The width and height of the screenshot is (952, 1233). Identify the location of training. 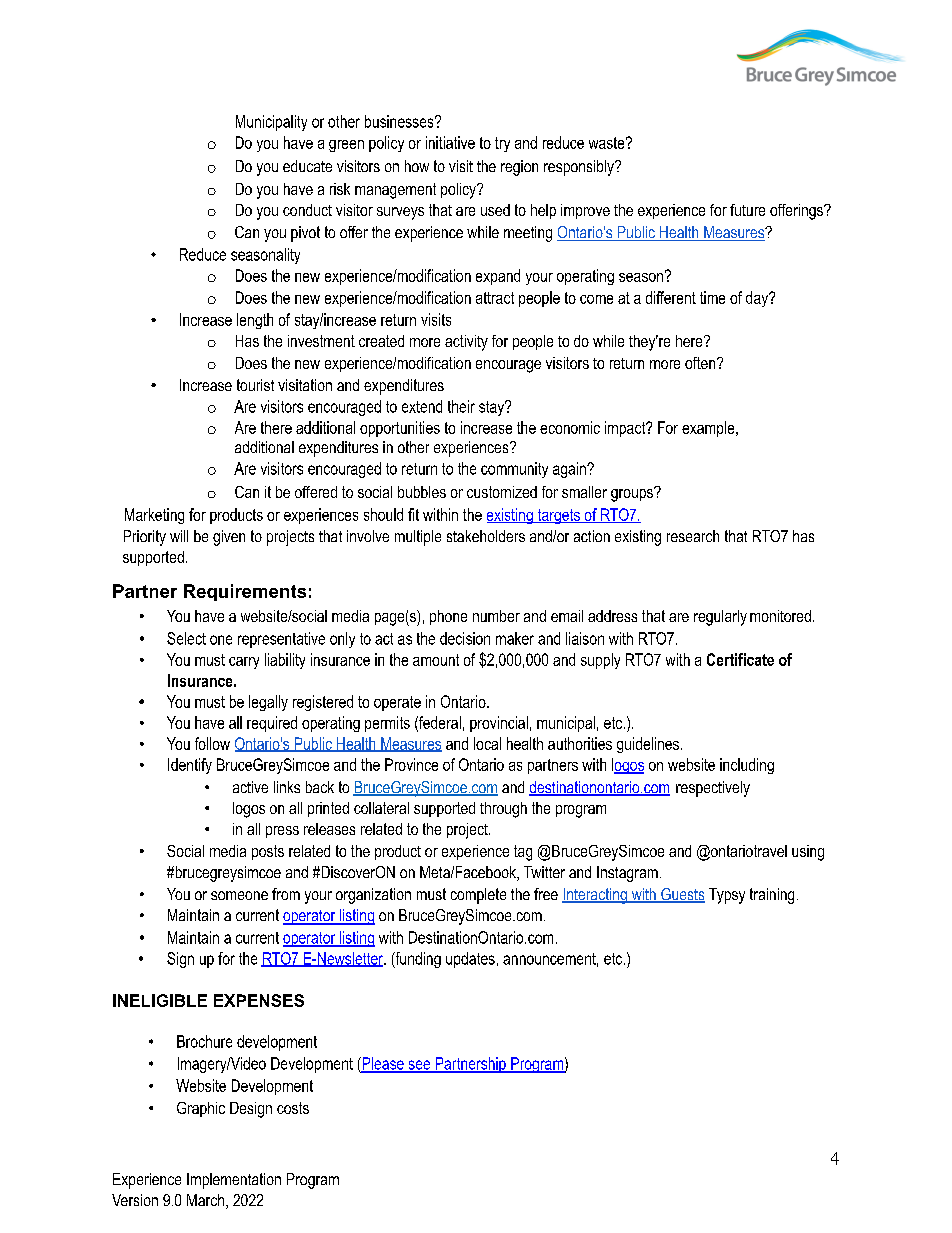
(772, 896).
